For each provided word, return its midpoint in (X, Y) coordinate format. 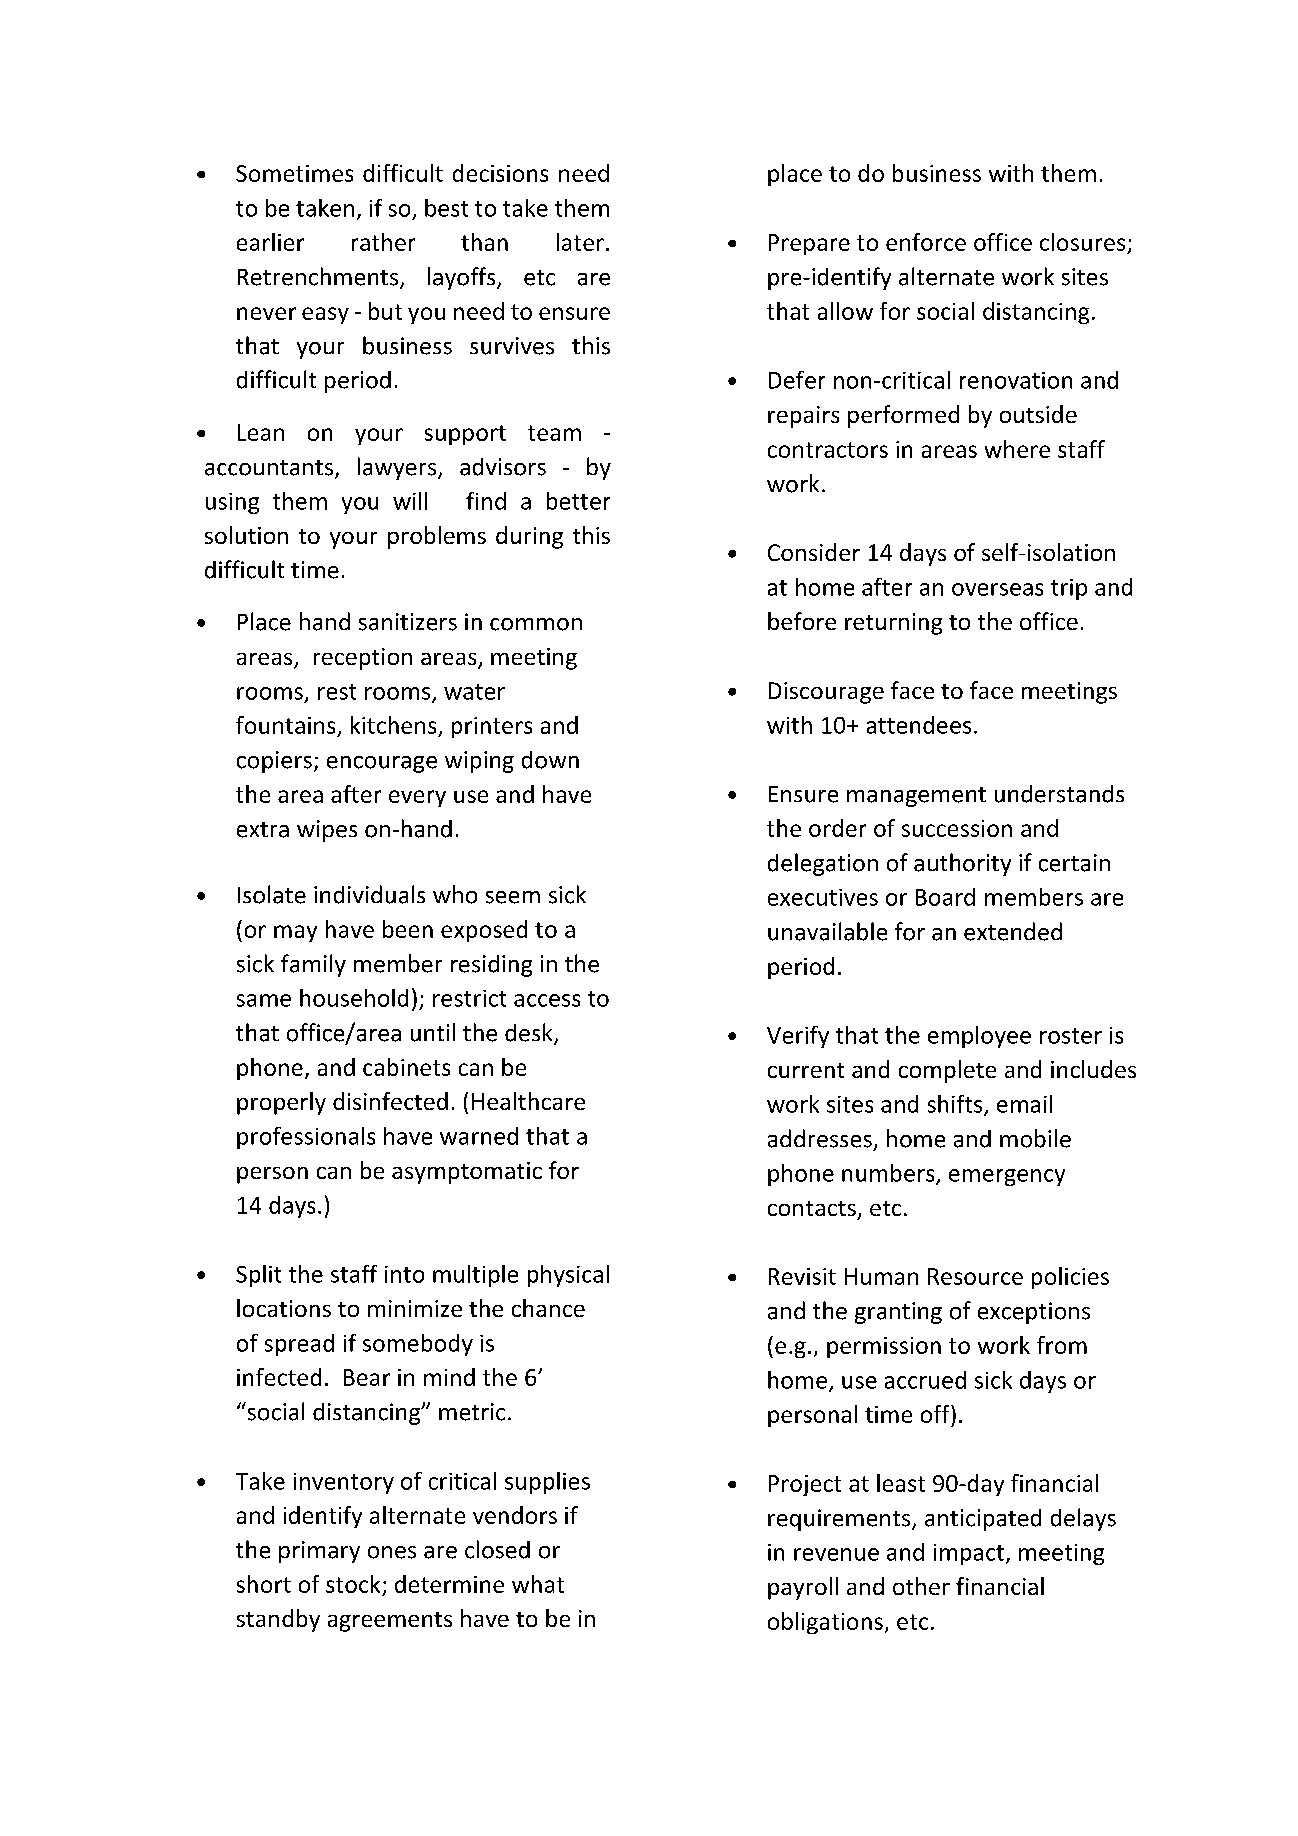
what (538, 1584)
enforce (926, 242)
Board (945, 897)
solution (246, 535)
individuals (369, 894)
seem (513, 897)
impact (969, 1554)
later (580, 242)
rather (383, 242)
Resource (975, 1276)
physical (568, 1276)
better (578, 501)
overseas (997, 589)
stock (353, 1584)
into (404, 1274)
